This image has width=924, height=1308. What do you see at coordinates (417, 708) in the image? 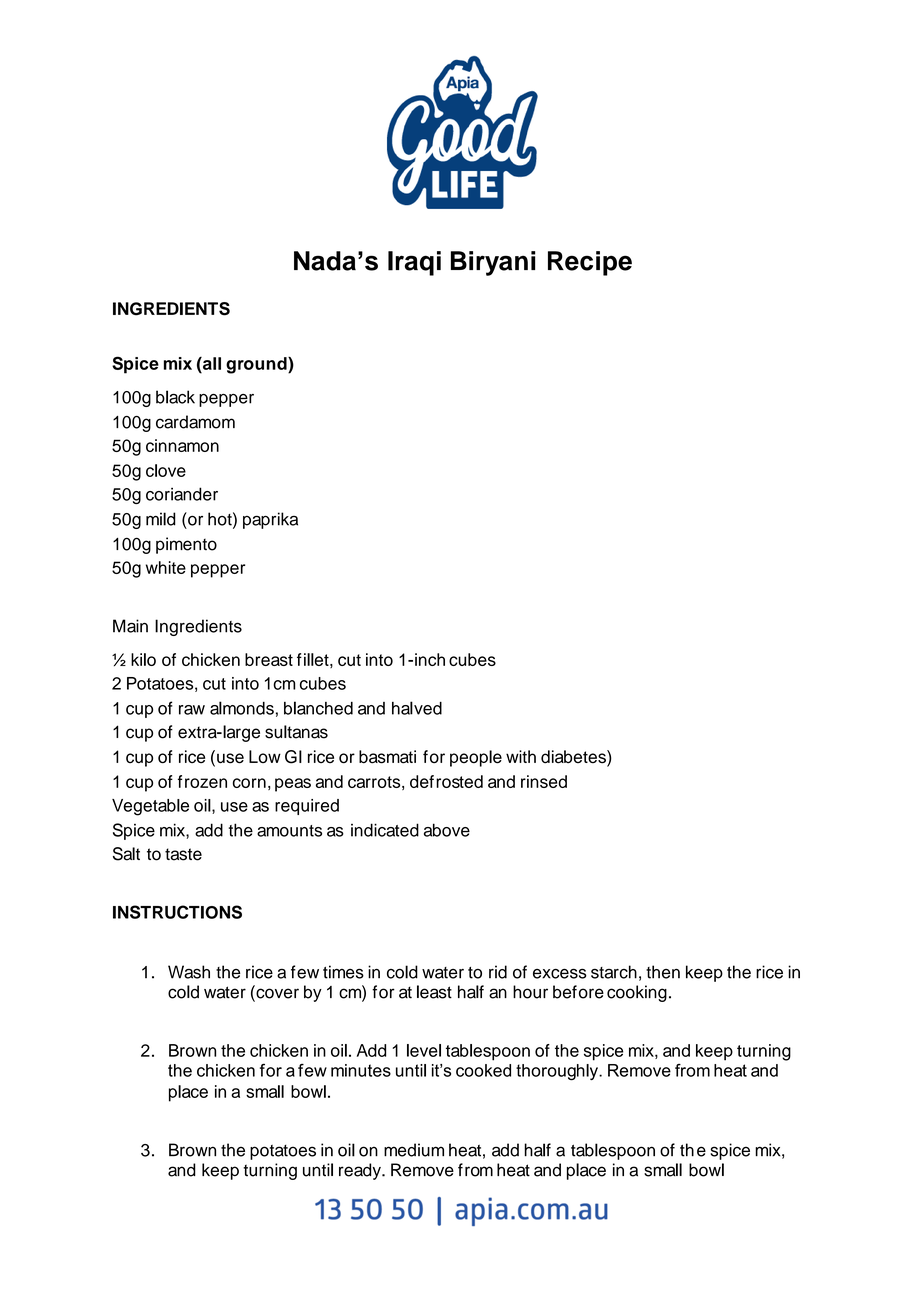
I see `halved` at bounding box center [417, 708].
